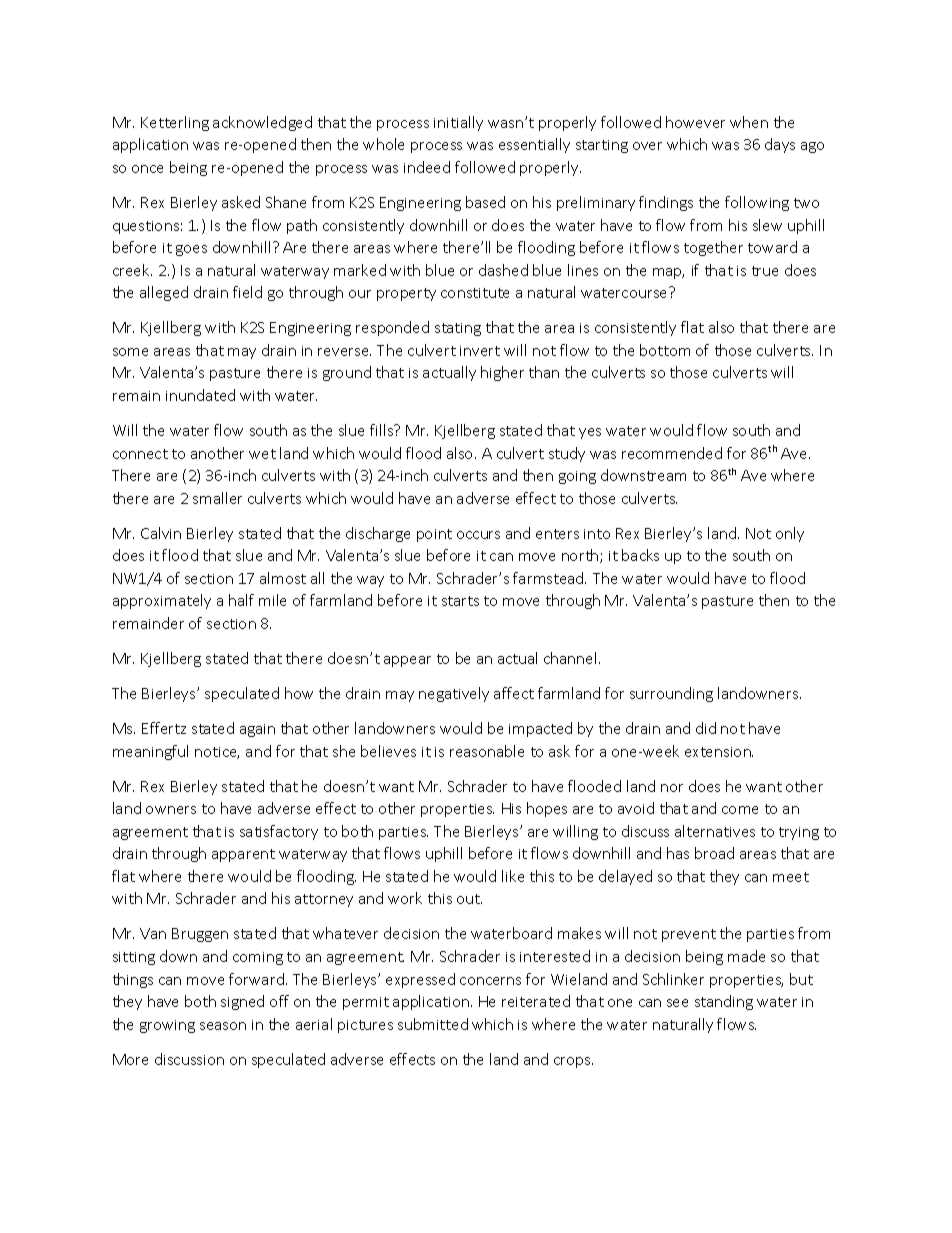 The image size is (952, 1233). Describe the element at coordinates (223, 1026) in the image. I see `season` at that location.
